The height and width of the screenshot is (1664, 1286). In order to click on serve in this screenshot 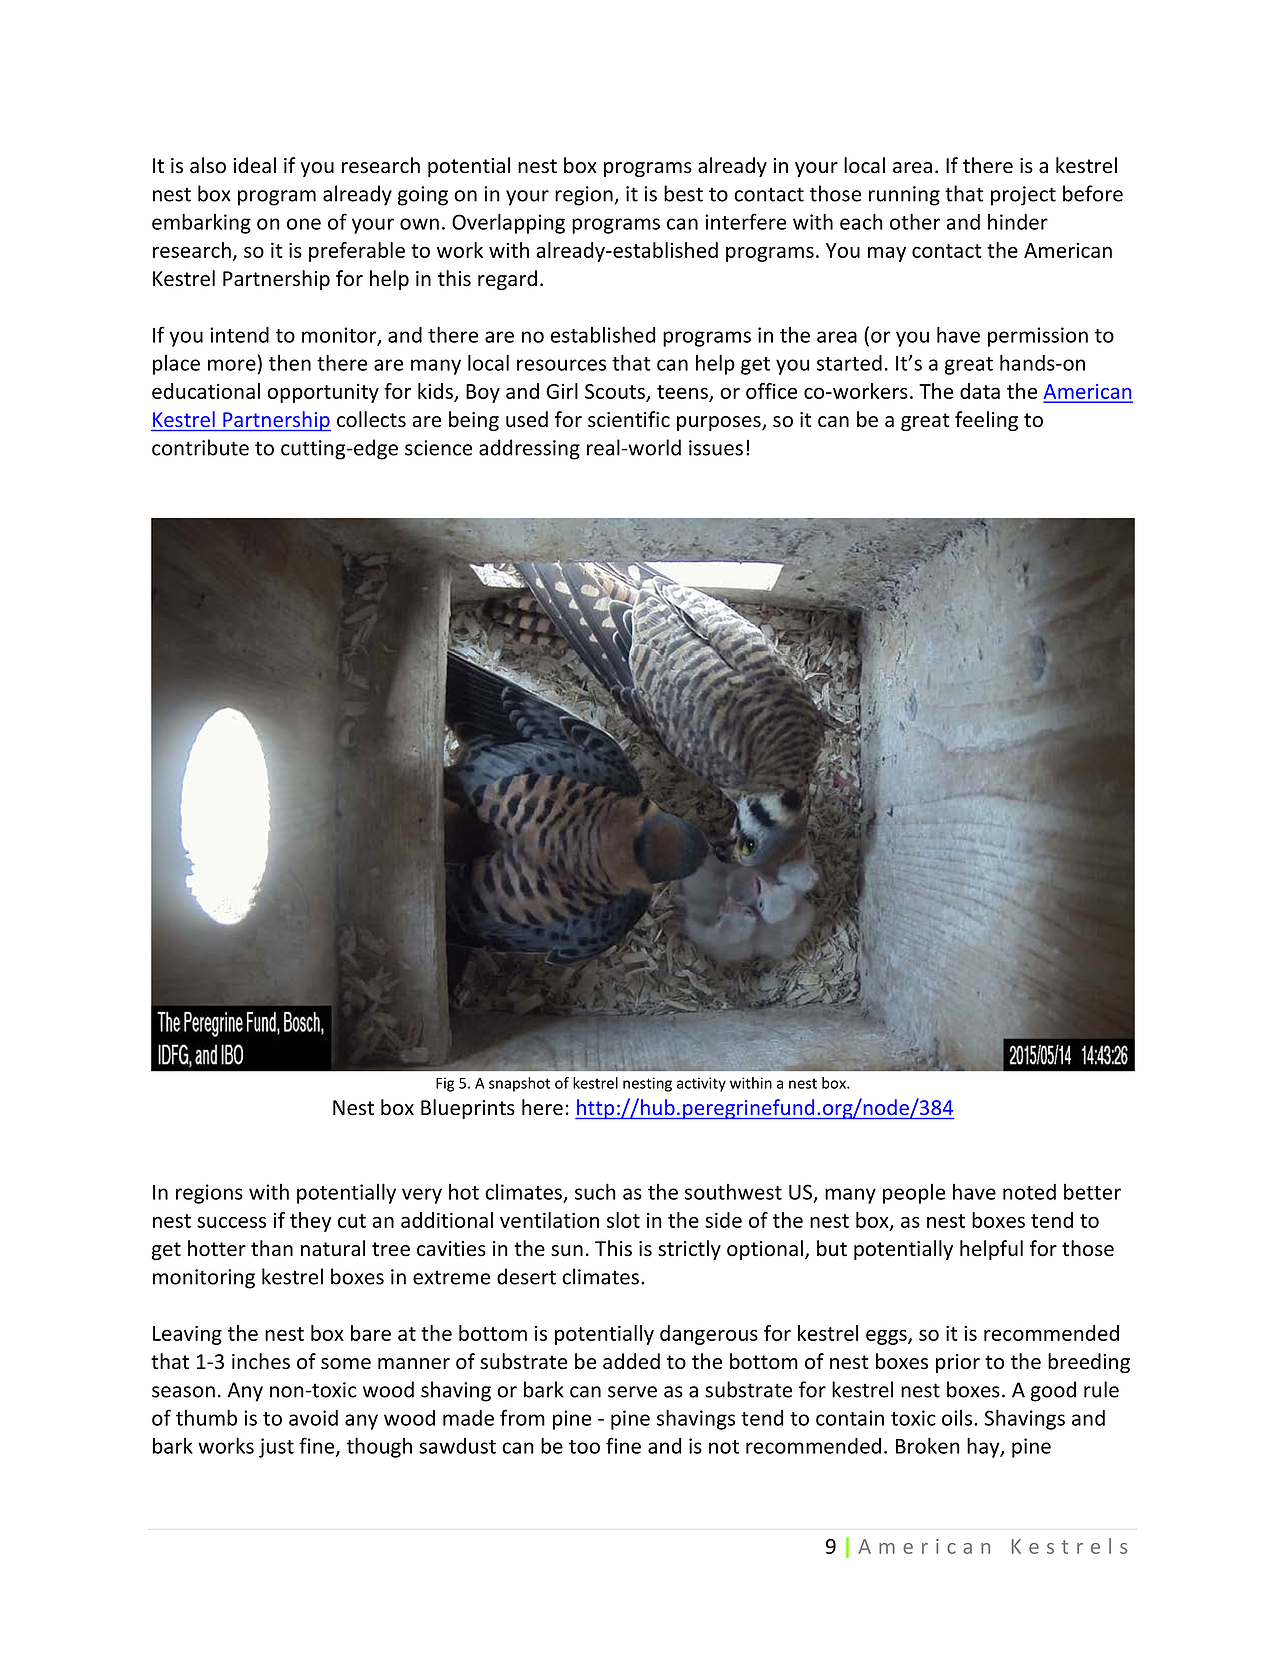, I will do `click(632, 1392)`.
